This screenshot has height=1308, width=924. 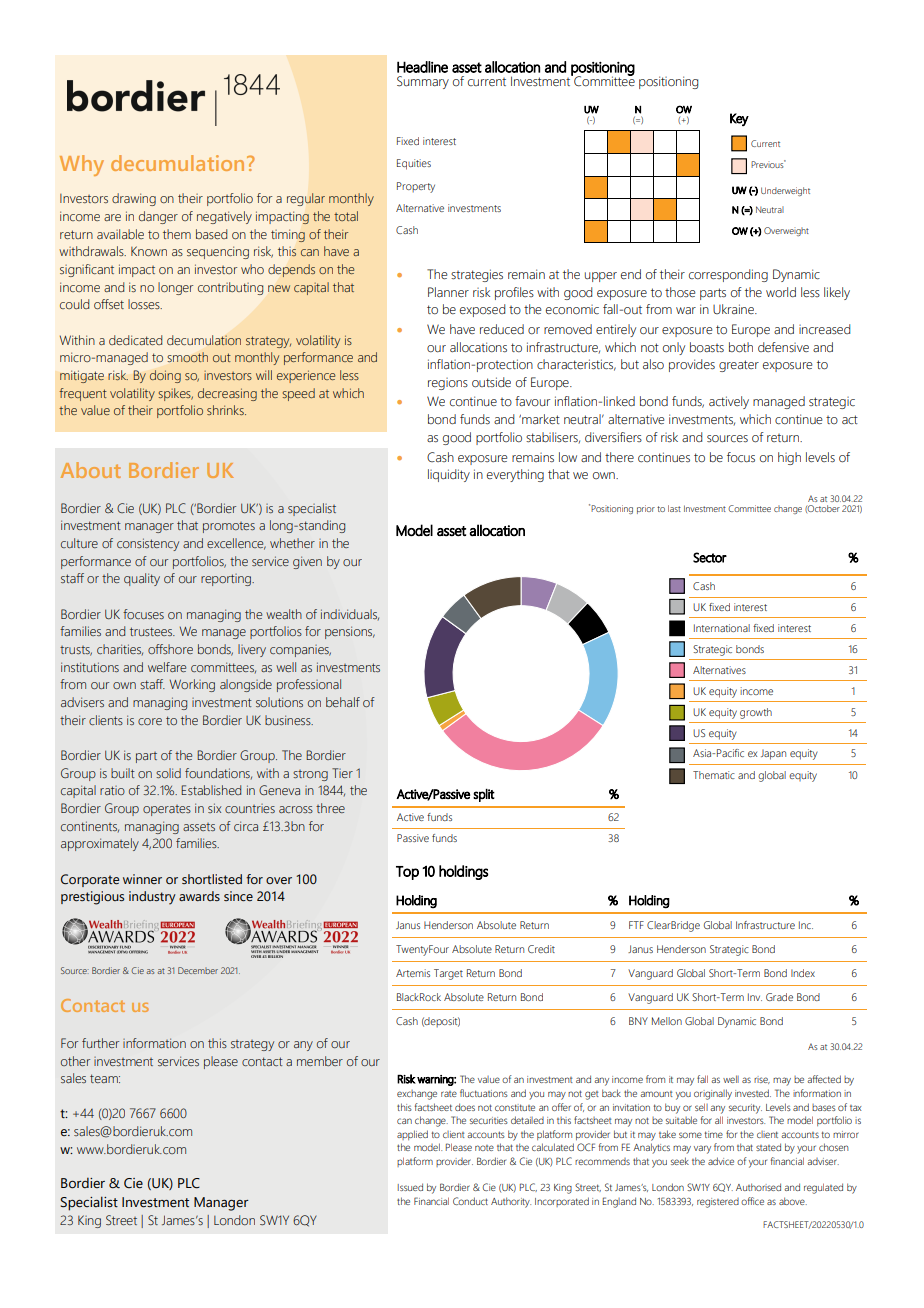 I want to click on Key, so click(x=739, y=119).
